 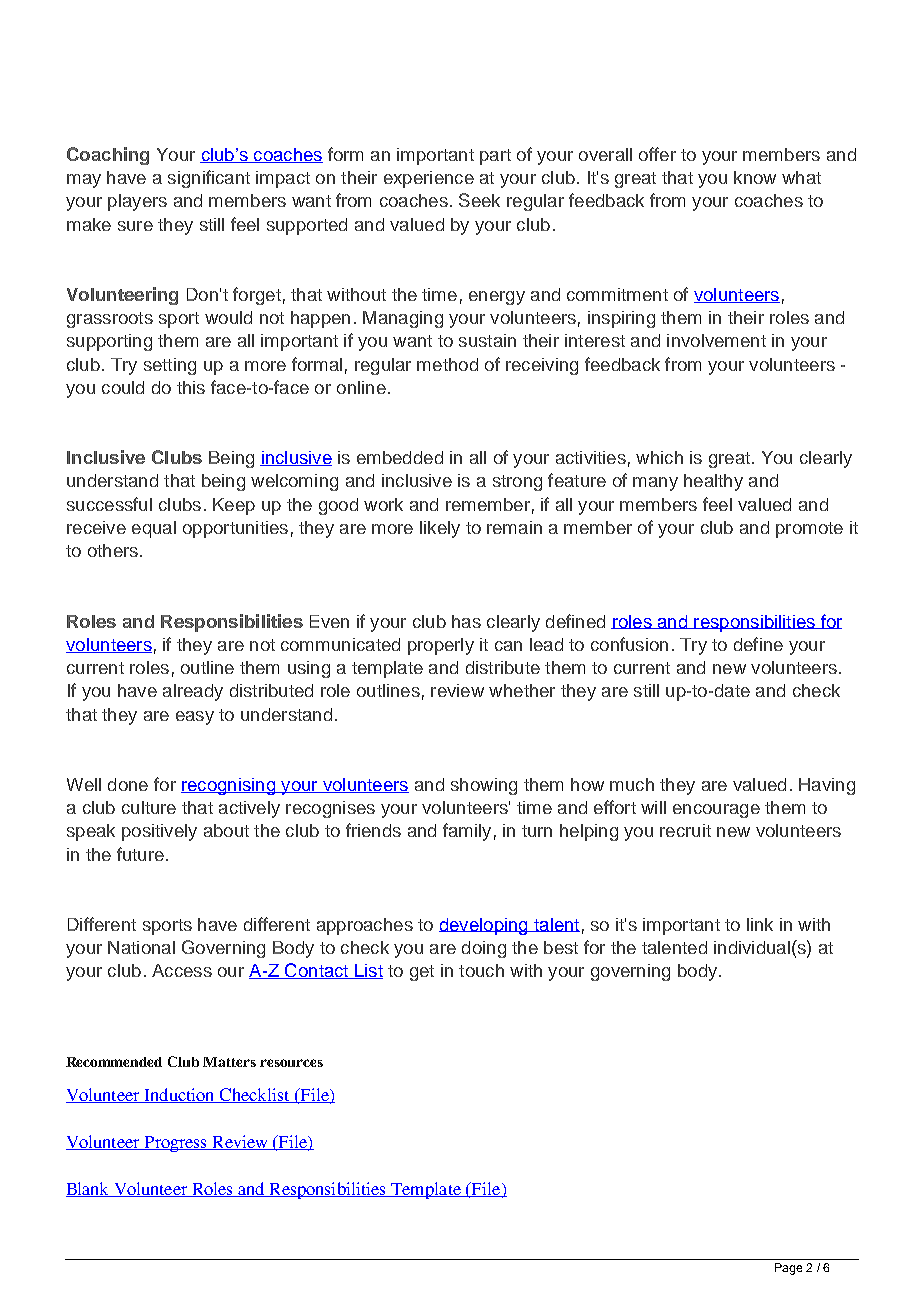 What do you see at coordinates (440, 529) in the screenshot?
I see `likely` at bounding box center [440, 529].
